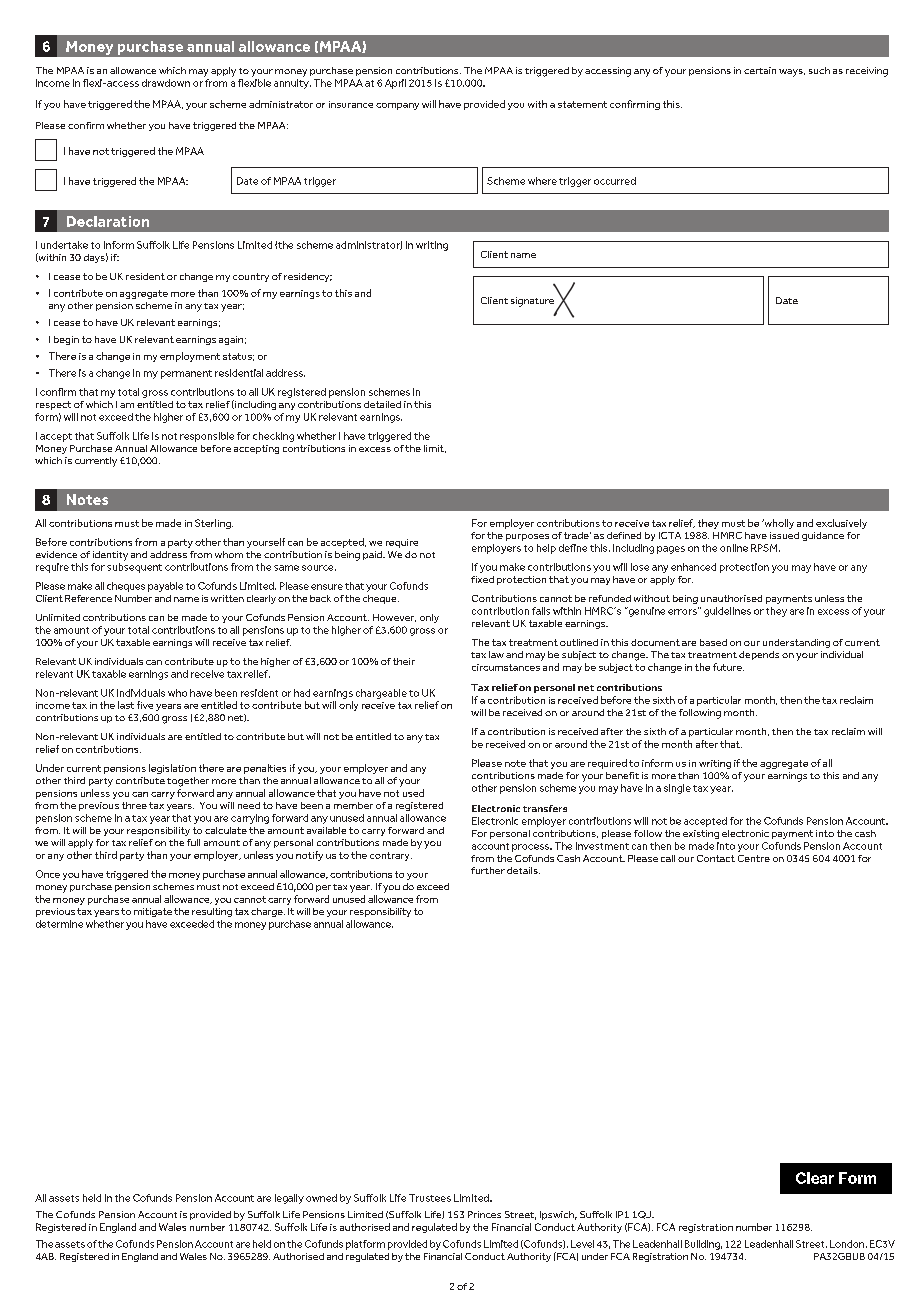 The image size is (924, 1308). Describe the element at coordinates (207, 437) in the screenshot. I see `responsible` at that location.
